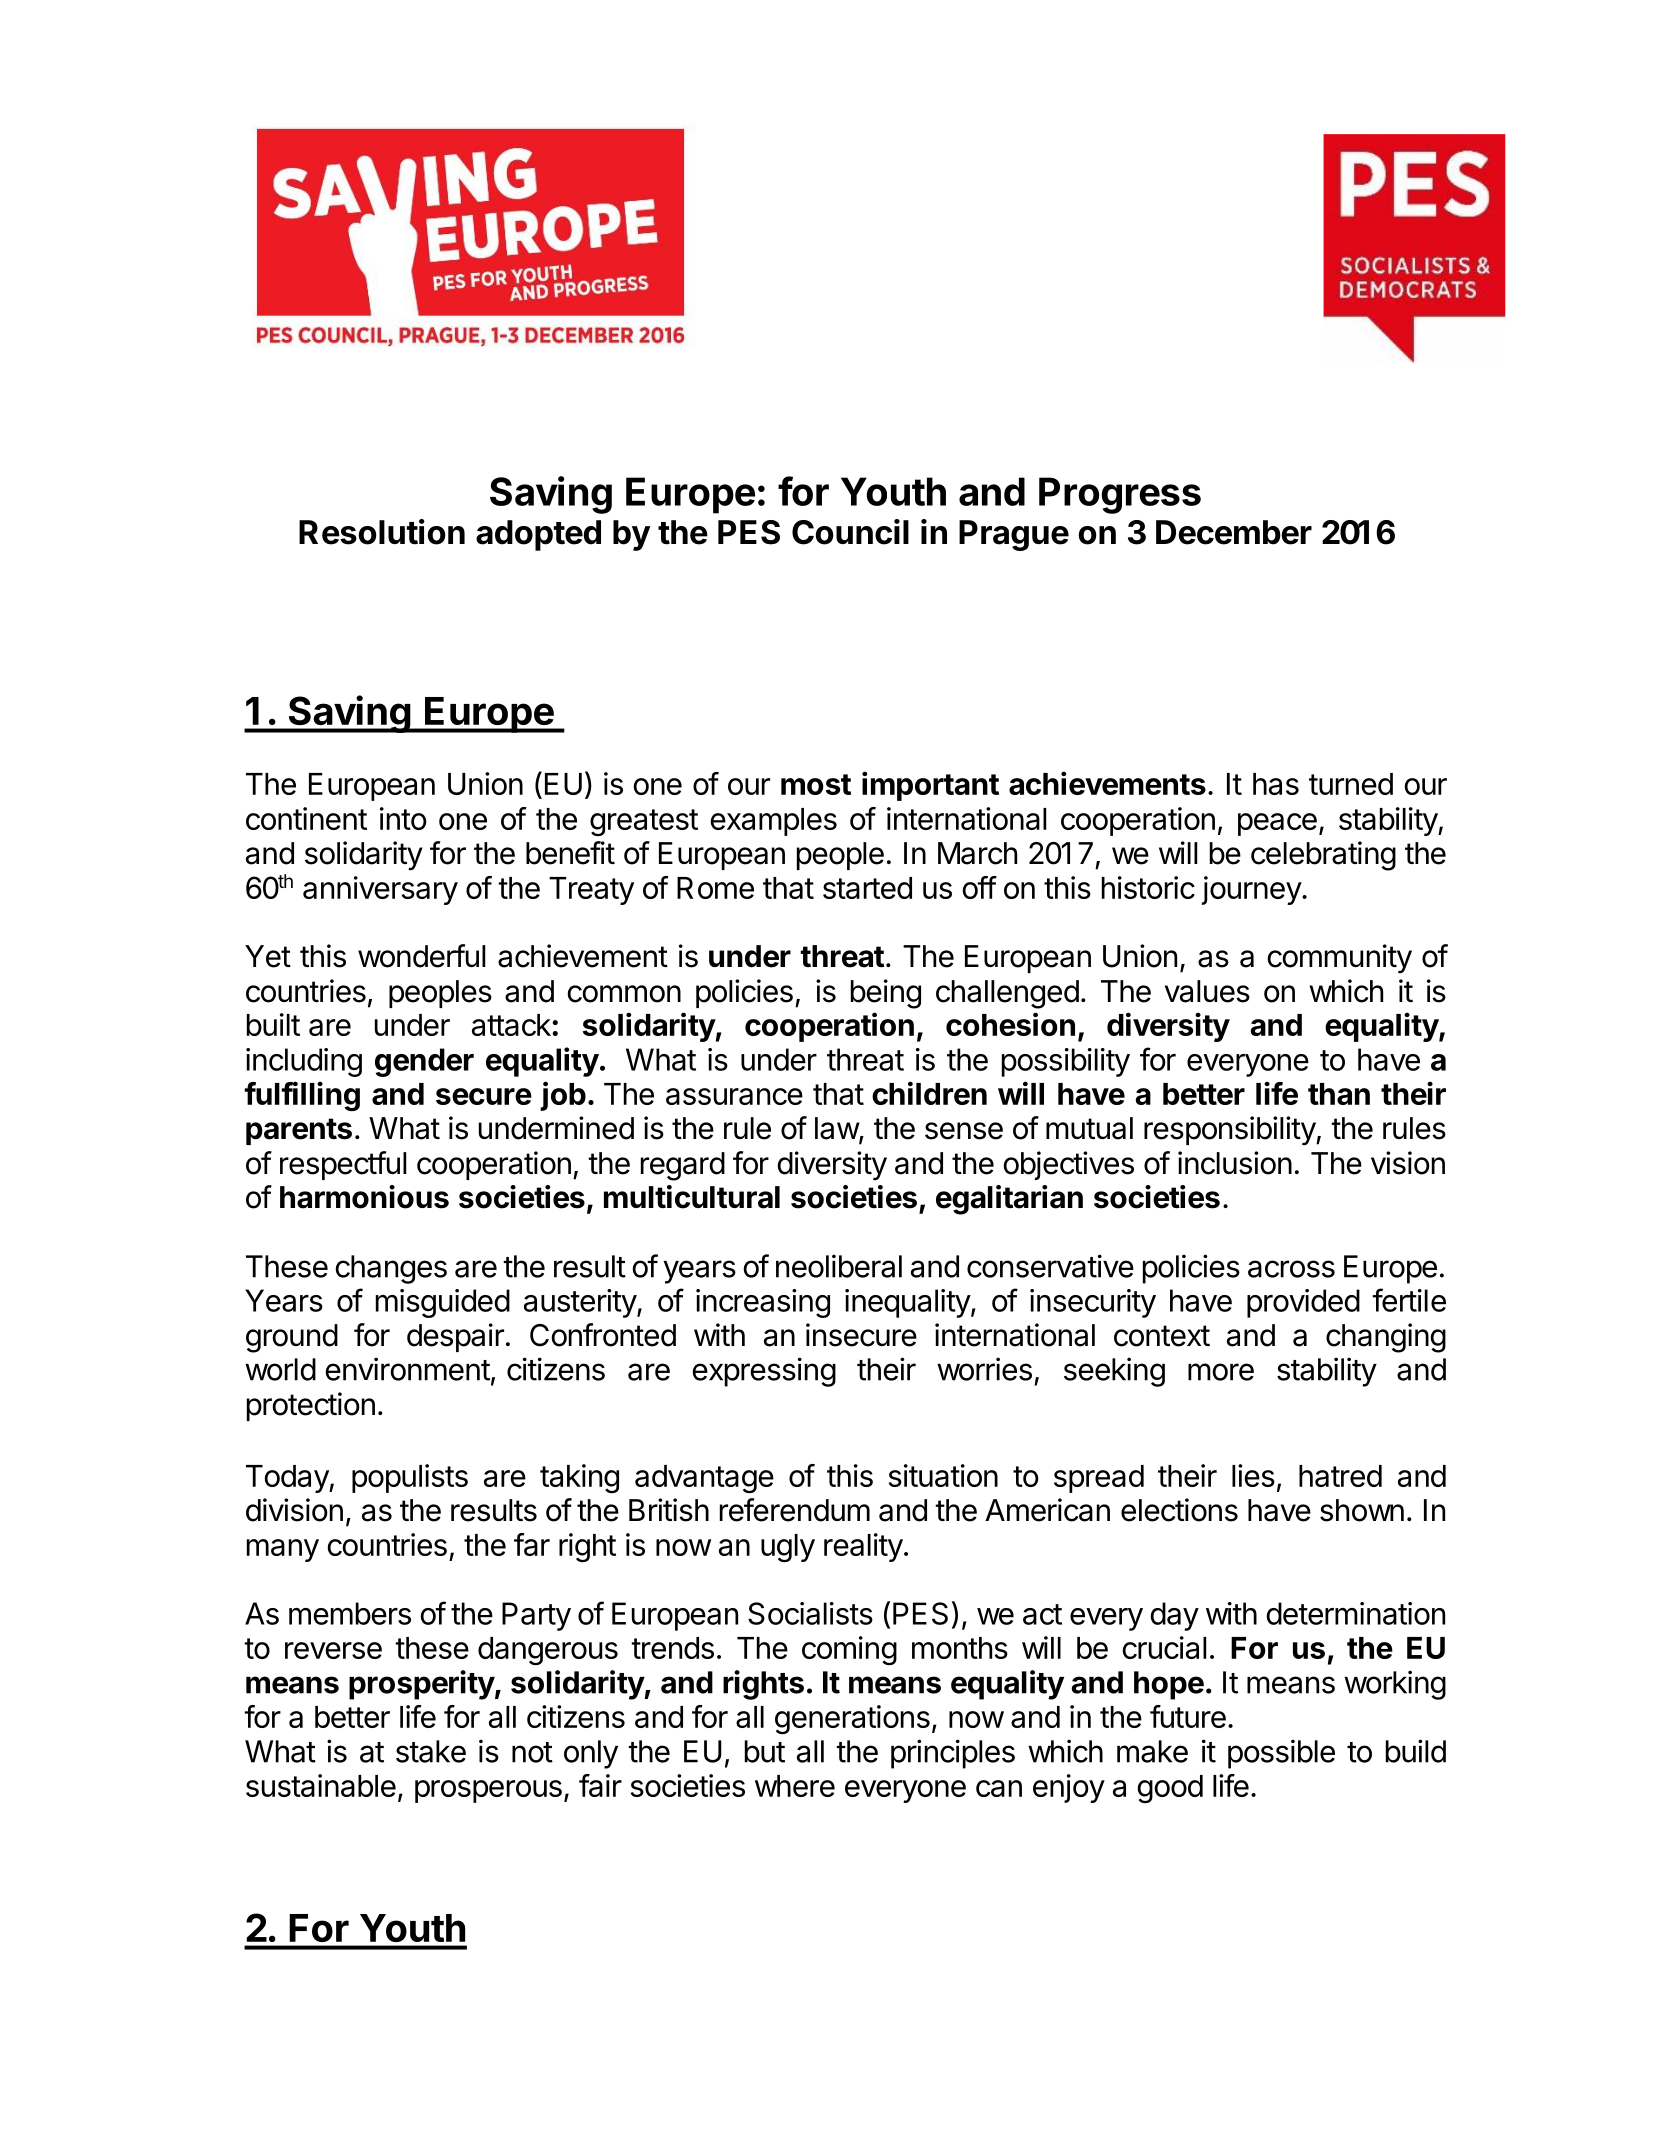 This page has width=1665, height=2155. What do you see at coordinates (407, 1369) in the page?
I see `environment` at bounding box center [407, 1369].
